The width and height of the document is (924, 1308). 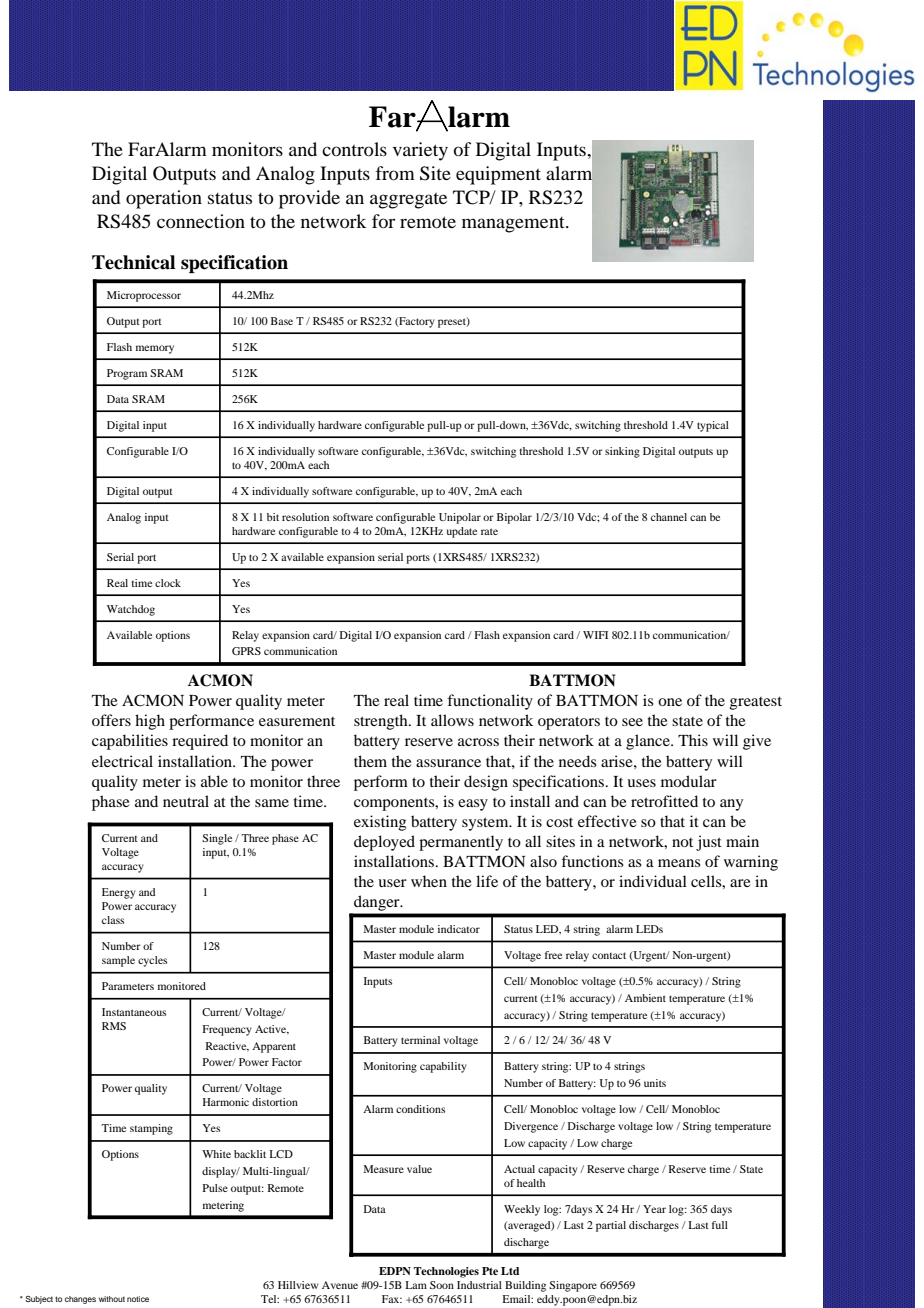 What do you see at coordinates (416, 1285) in the document?
I see `Lam` at bounding box center [416, 1285].
